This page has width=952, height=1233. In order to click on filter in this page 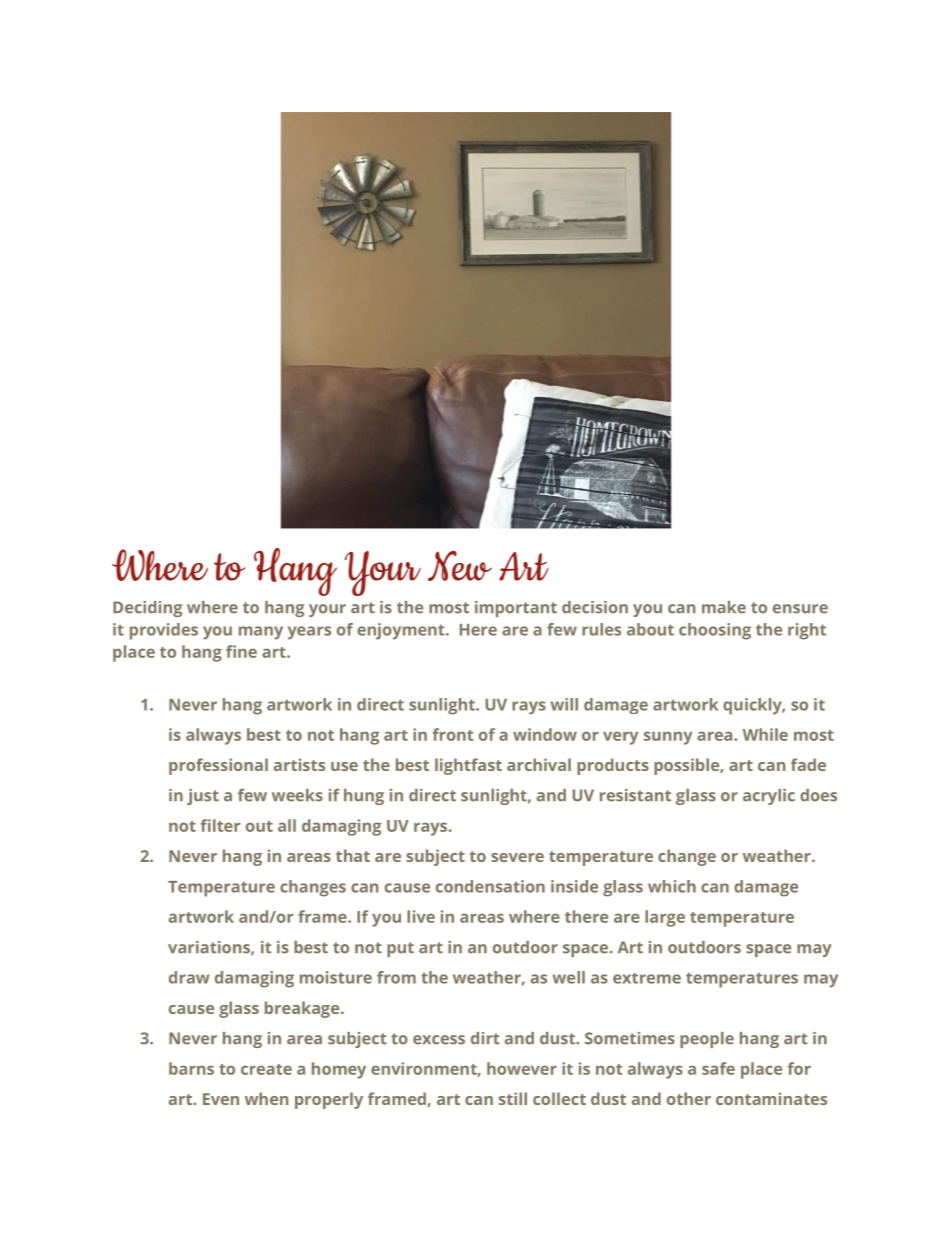, I will do `click(220, 825)`.
